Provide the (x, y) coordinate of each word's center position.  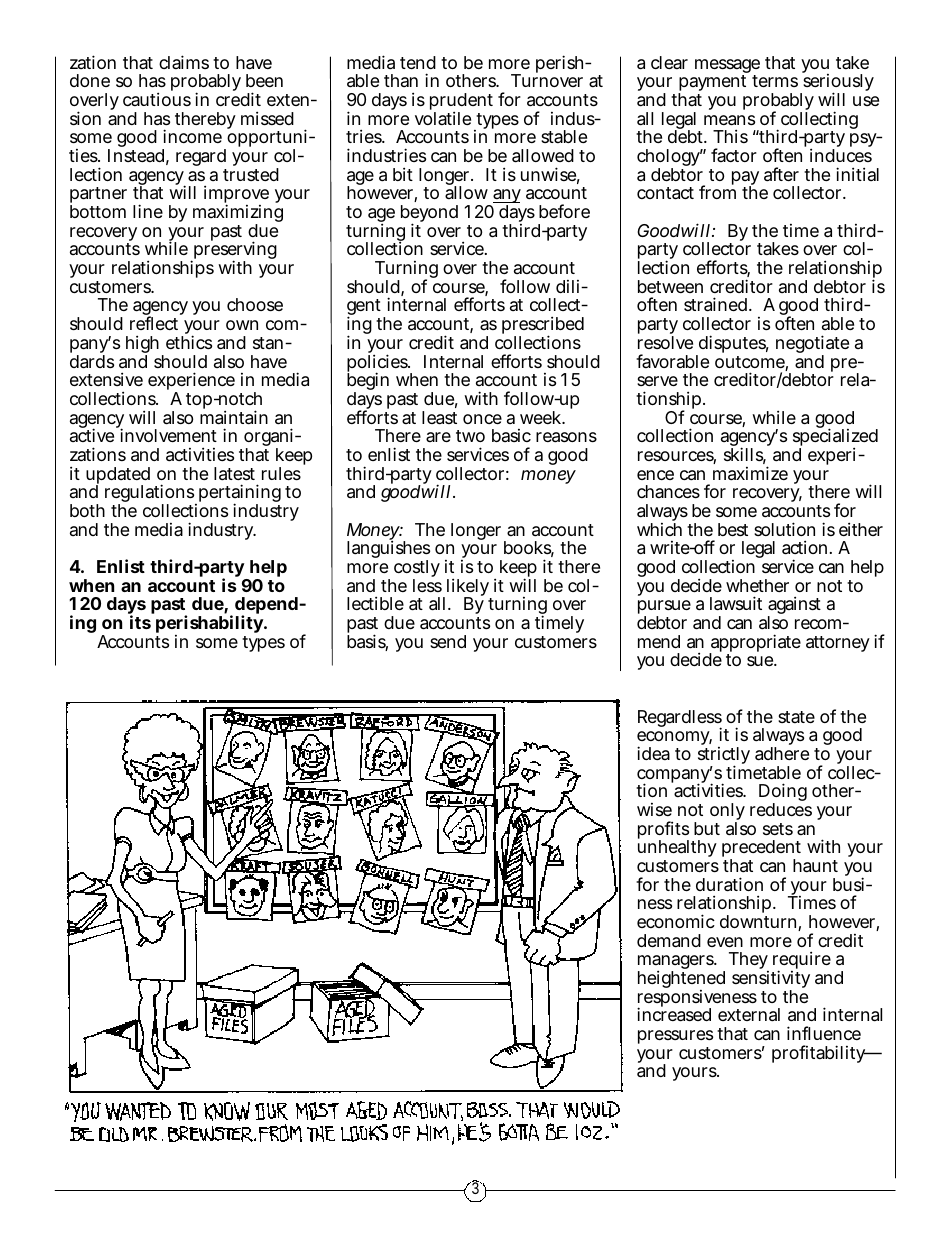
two (470, 436)
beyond (429, 215)
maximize (750, 473)
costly (417, 570)
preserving (234, 252)
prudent (461, 103)
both (87, 510)
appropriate (755, 644)
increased (674, 1014)
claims (184, 62)
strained (715, 304)
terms (775, 81)
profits (663, 831)
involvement (167, 434)
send (448, 641)
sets (778, 829)
